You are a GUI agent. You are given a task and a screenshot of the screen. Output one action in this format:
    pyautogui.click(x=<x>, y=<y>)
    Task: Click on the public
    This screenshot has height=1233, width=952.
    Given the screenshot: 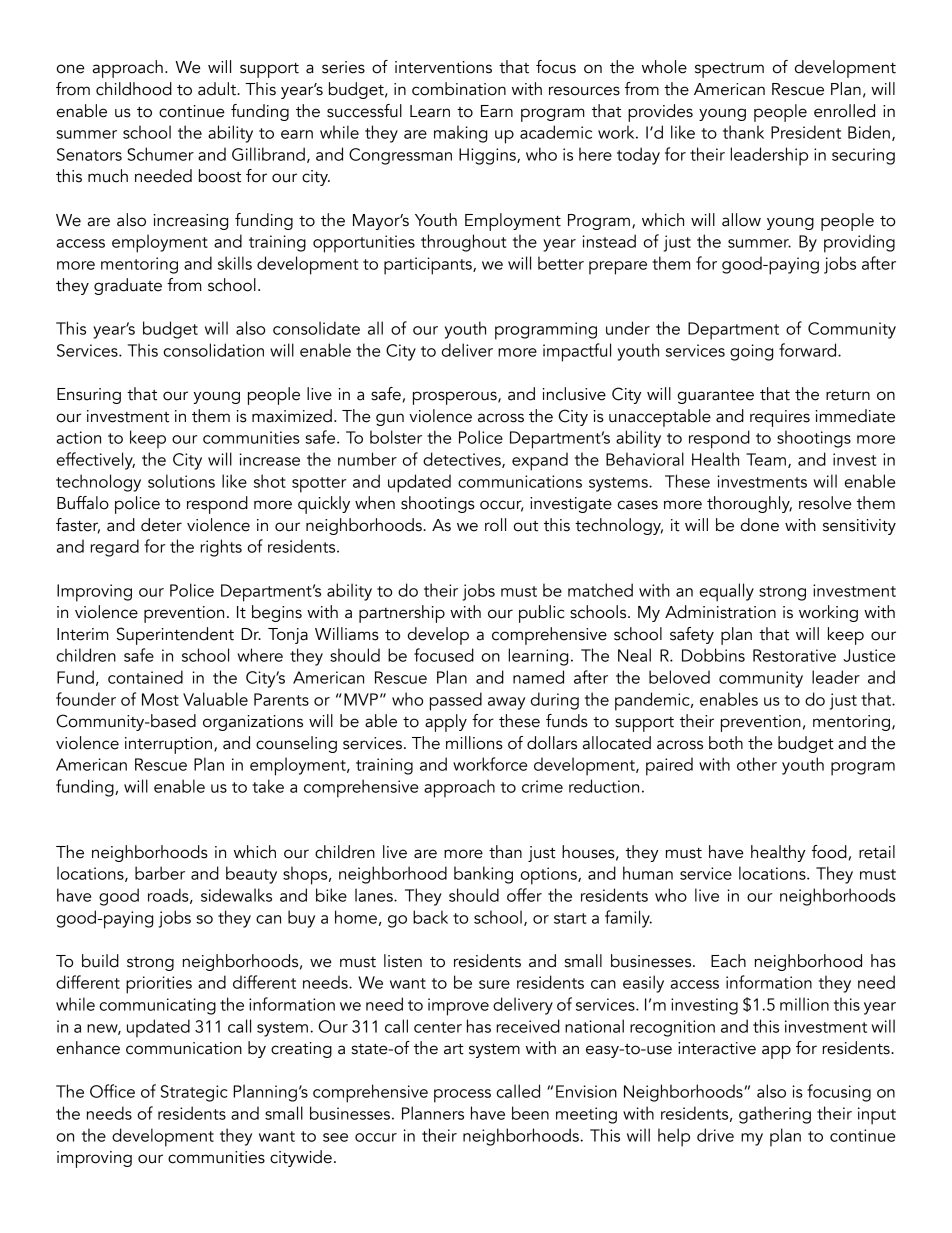 What is the action you would take?
    pyautogui.click(x=541, y=614)
